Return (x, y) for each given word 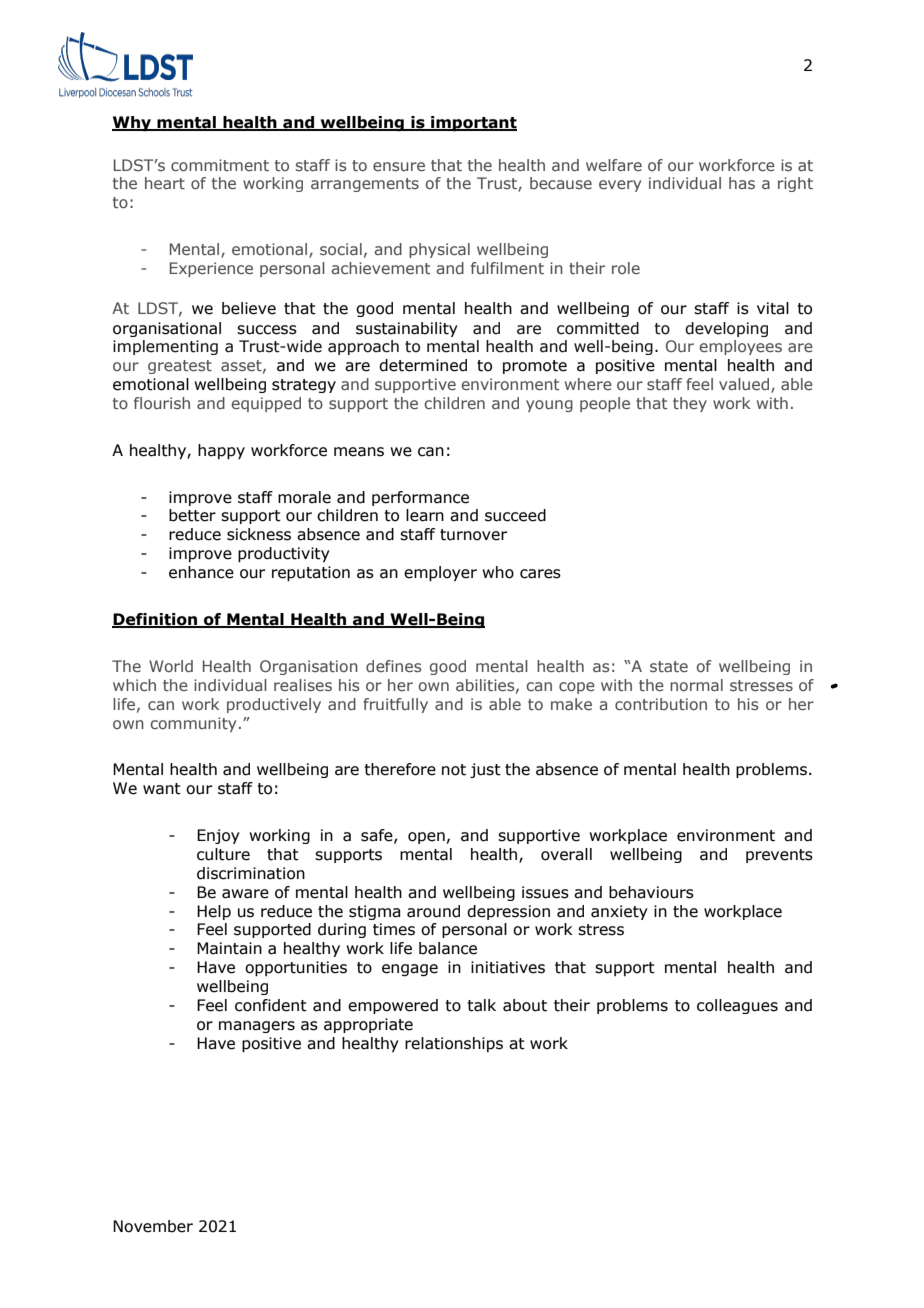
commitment (220, 165)
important (473, 124)
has (742, 183)
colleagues (737, 1006)
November (153, 1226)
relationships (454, 1044)
